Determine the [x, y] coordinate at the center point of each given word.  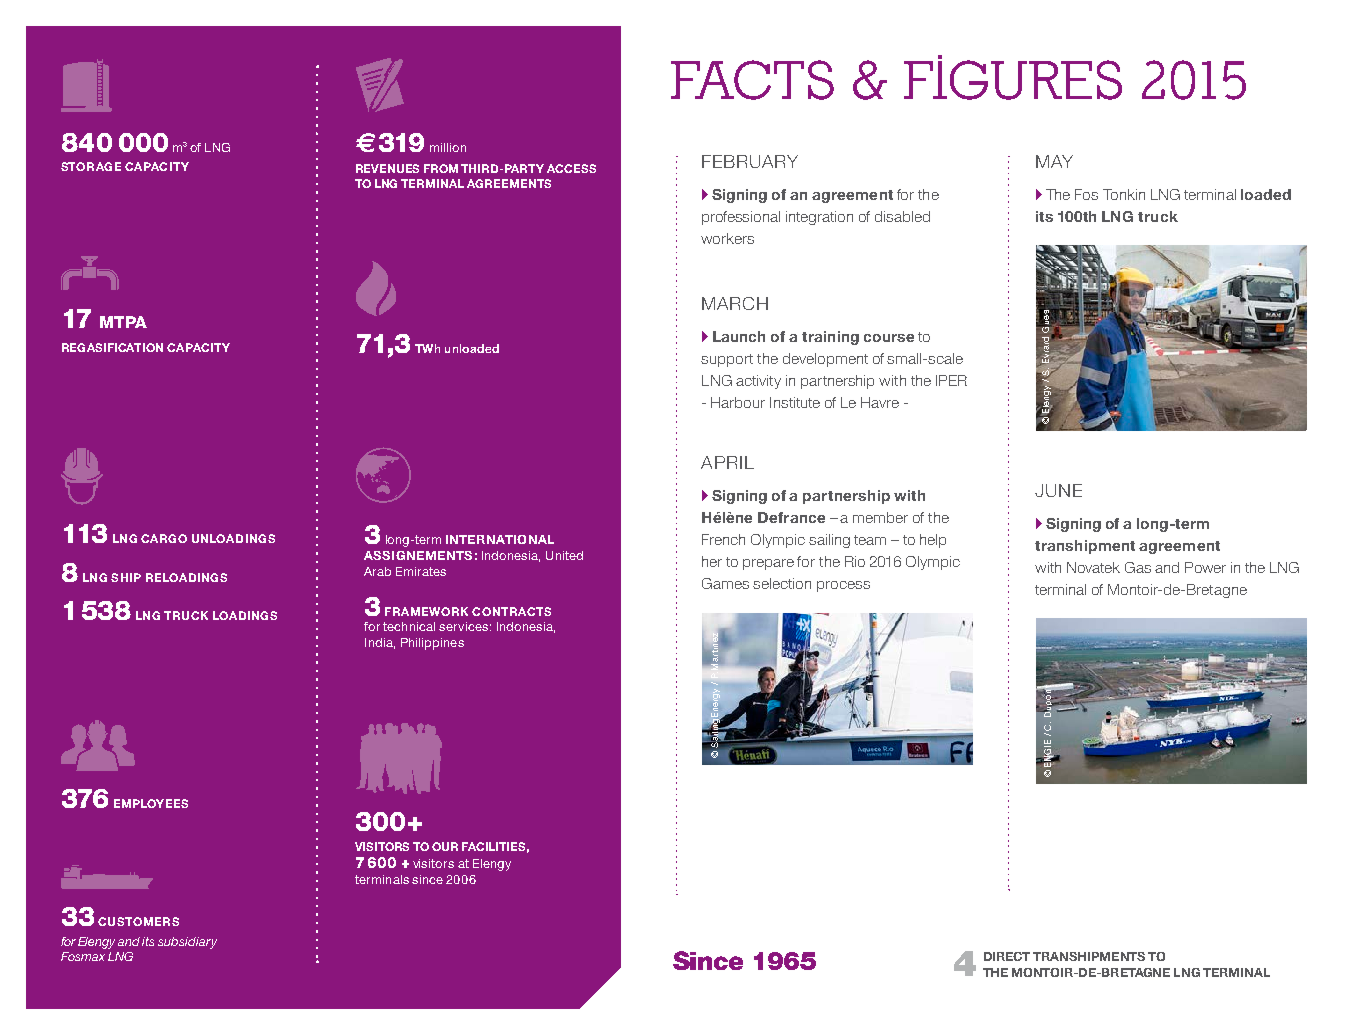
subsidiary [187, 943]
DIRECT [1007, 956]
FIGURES [1013, 77]
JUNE [1058, 490]
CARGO [164, 538]
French [723, 539]
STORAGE [91, 166]
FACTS [752, 80]
